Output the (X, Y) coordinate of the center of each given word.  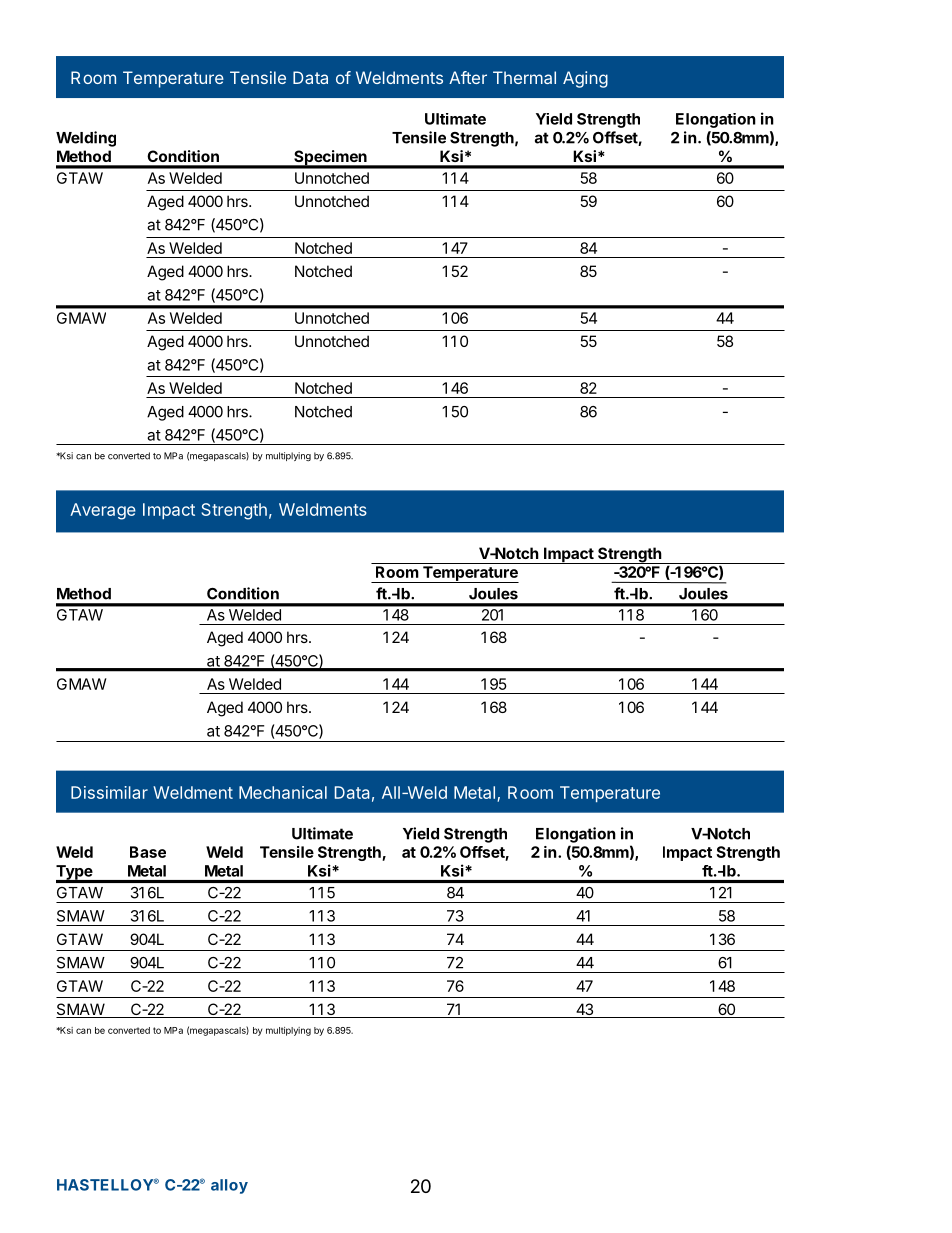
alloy (229, 1186)
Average (103, 511)
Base (148, 852)
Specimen (330, 159)
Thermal (524, 77)
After (468, 77)
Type (75, 873)
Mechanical (283, 792)
